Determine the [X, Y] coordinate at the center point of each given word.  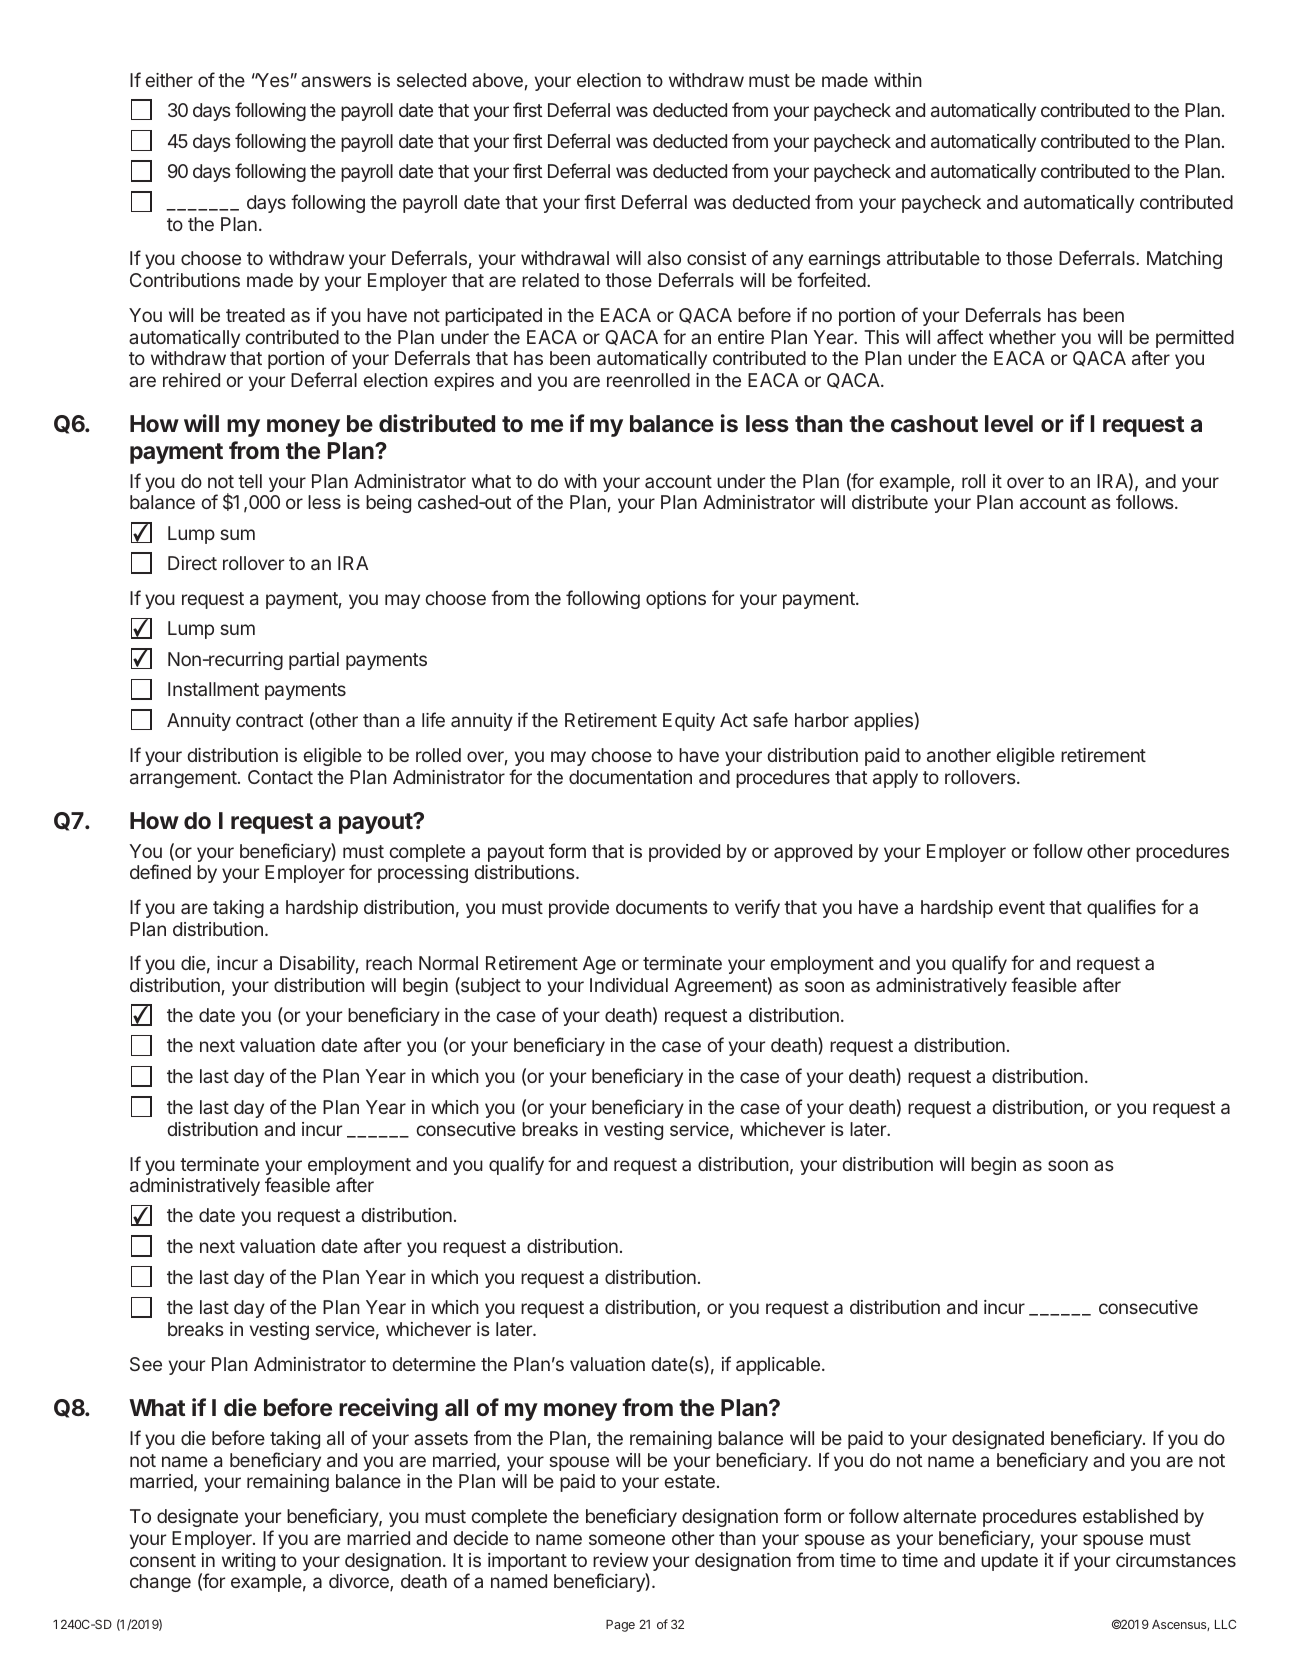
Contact [280, 777]
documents [661, 907]
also [664, 258]
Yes [271, 80]
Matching [1184, 260]
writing [248, 1562]
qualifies [1121, 908]
